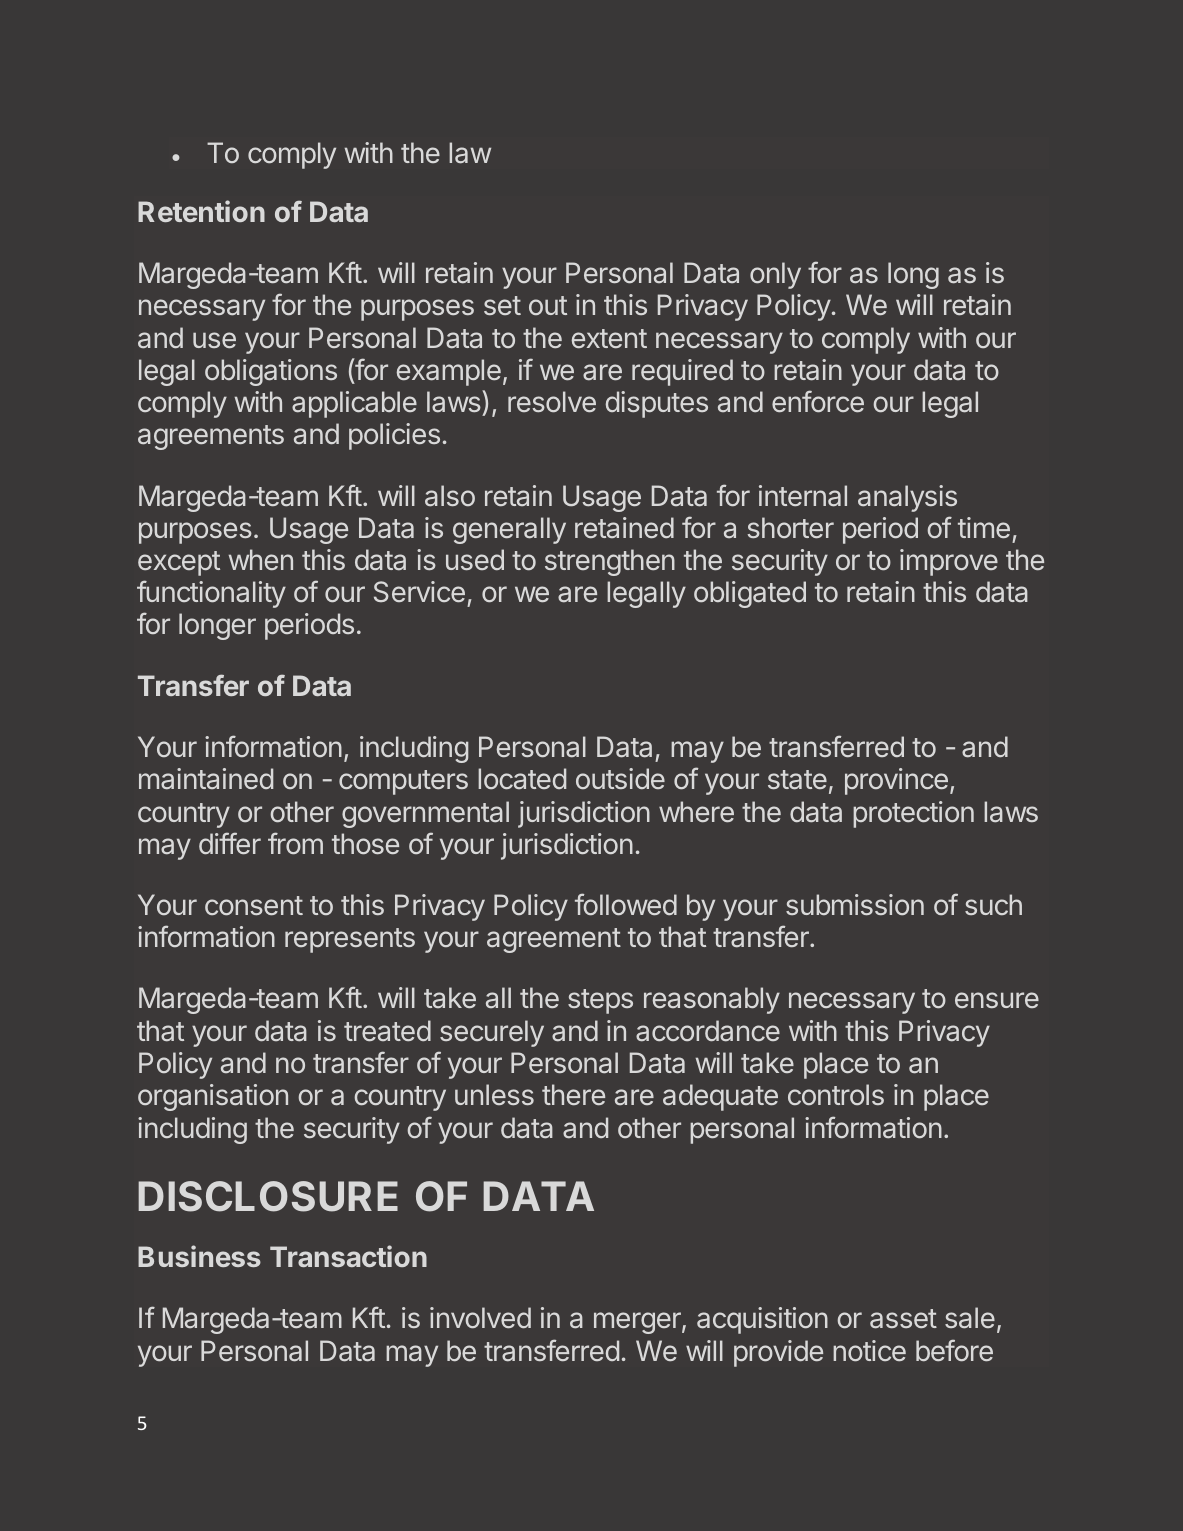 This screenshot has height=1531, width=1183. I want to click on Retention, so click(201, 211).
